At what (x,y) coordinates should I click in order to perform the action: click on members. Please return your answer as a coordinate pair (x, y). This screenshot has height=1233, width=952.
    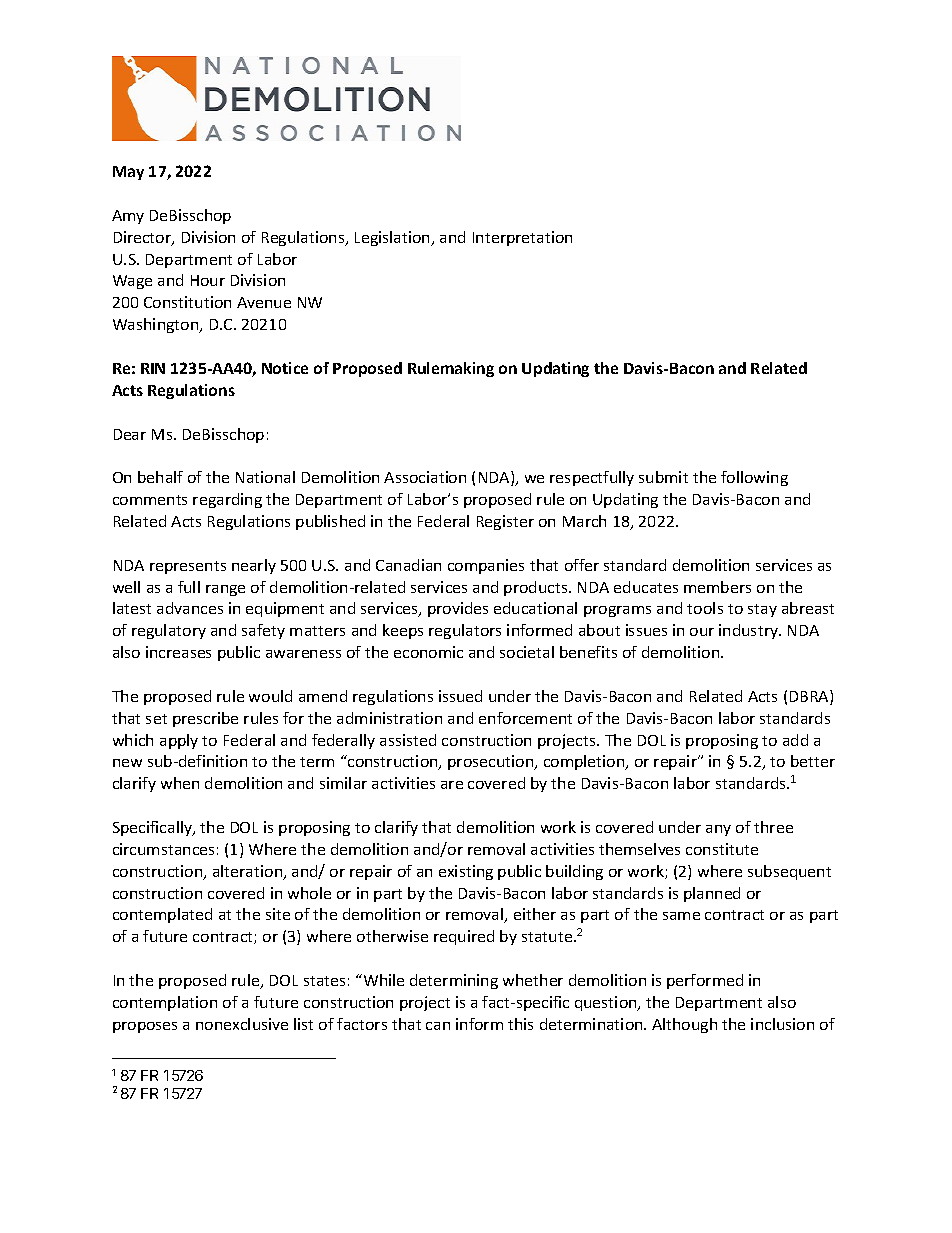
    Looking at the image, I should click on (717, 587).
